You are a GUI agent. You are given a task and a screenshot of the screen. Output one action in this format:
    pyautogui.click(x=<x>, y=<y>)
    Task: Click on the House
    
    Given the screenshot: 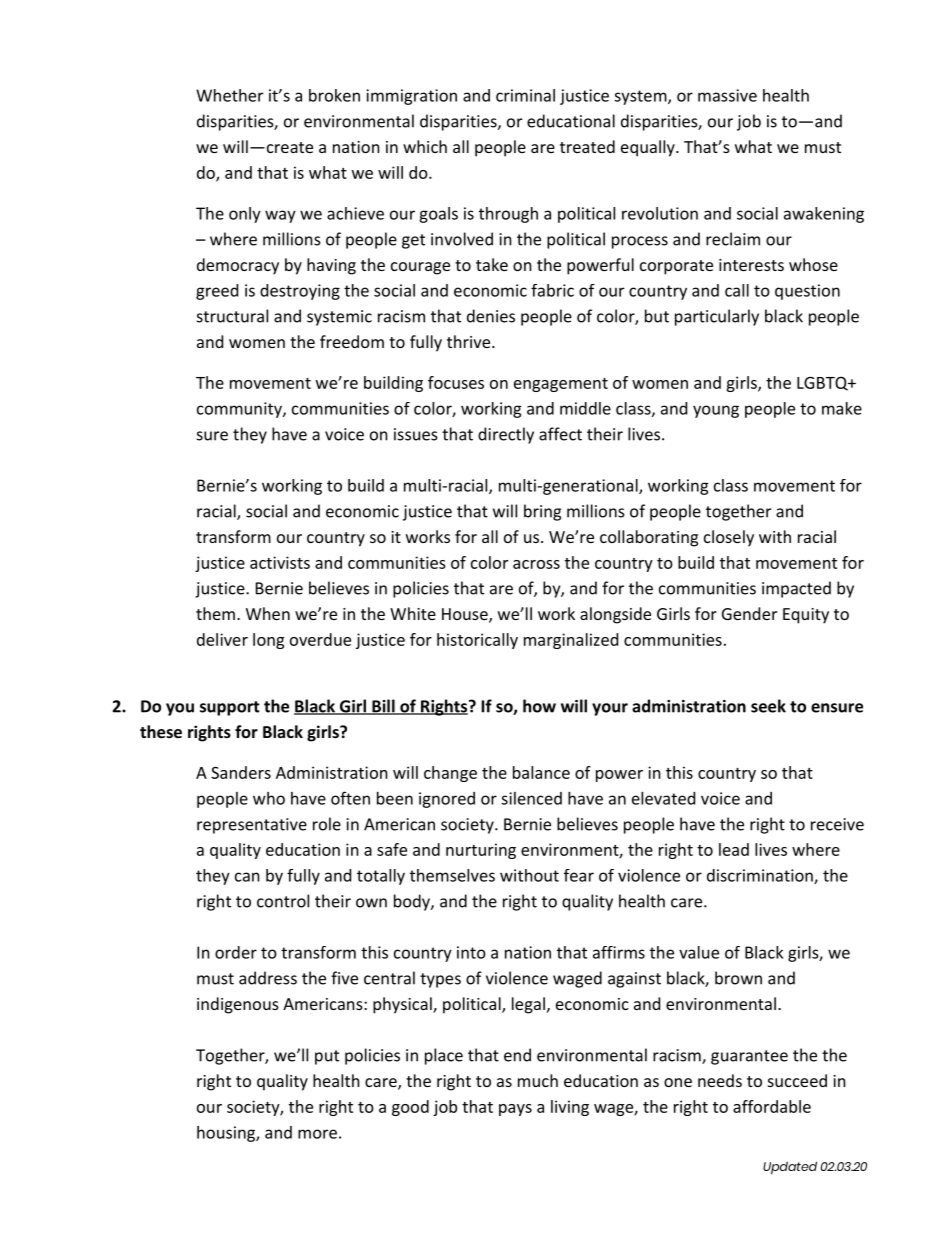 What is the action you would take?
    pyautogui.click(x=466, y=615)
